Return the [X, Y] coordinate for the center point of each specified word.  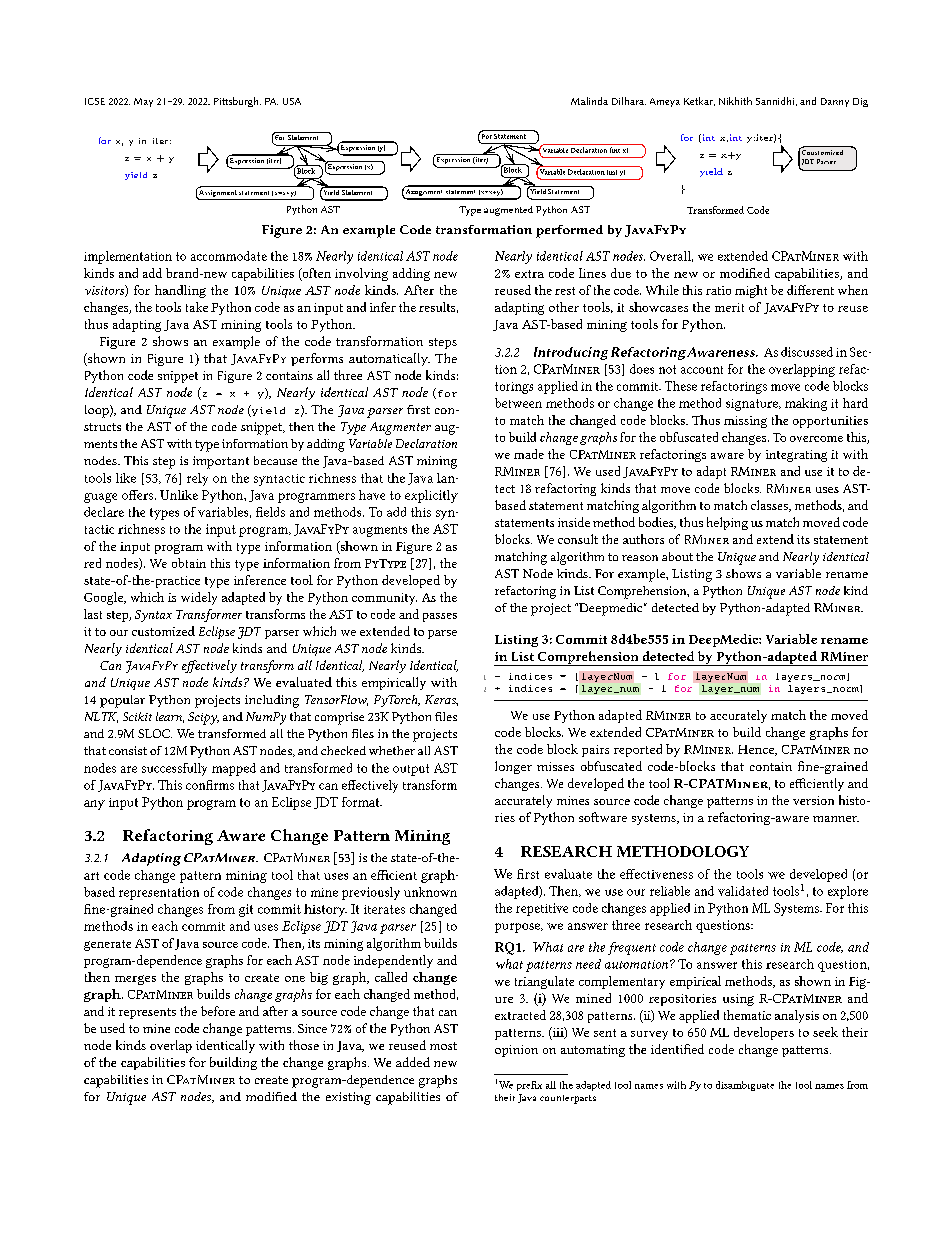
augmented [508, 211]
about [677, 556]
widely [199, 598]
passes [440, 617]
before [218, 1011]
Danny [835, 102]
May [143, 102]
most [443, 1046]
